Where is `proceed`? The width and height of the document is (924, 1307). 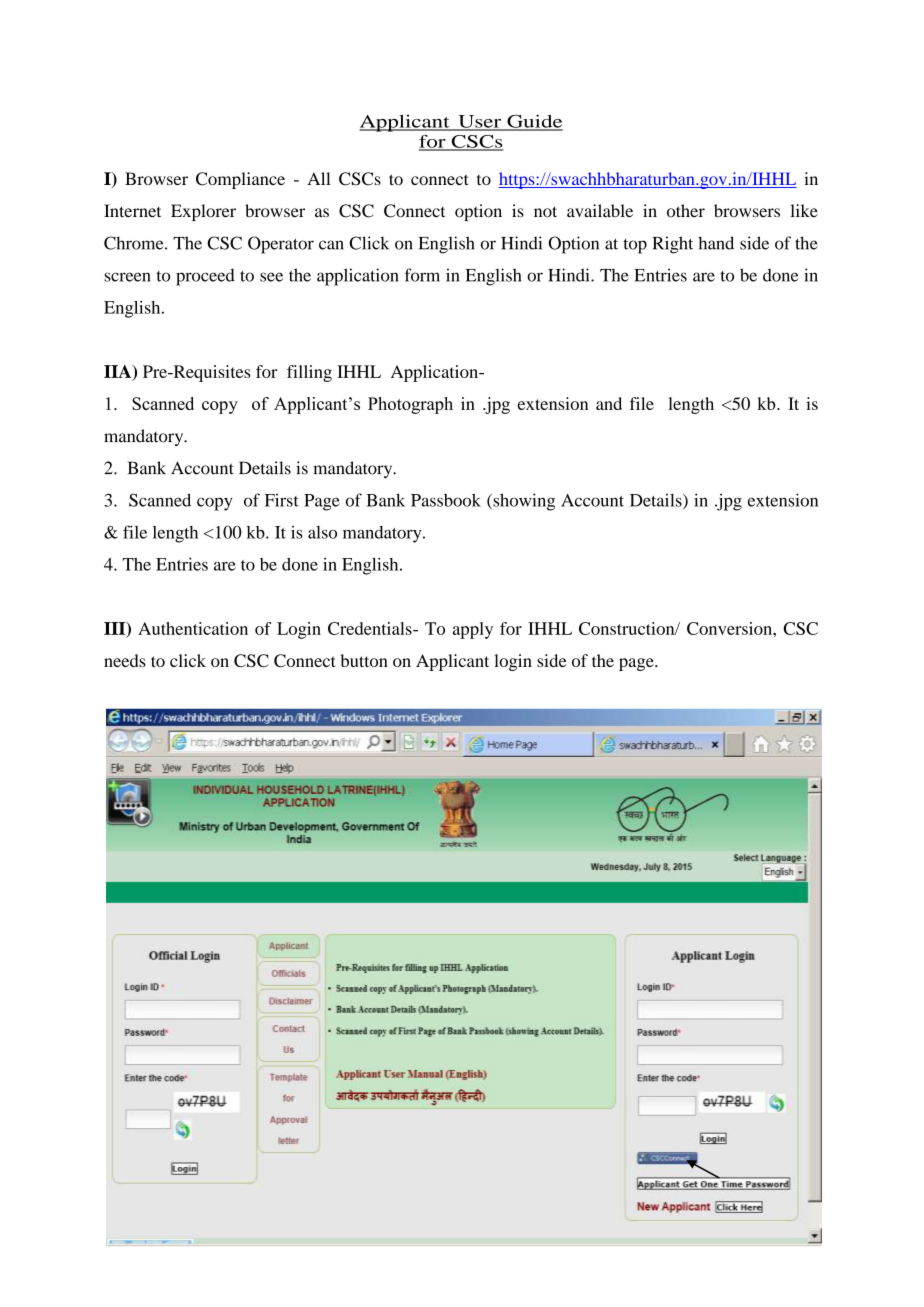 proceed is located at coordinates (205, 277).
